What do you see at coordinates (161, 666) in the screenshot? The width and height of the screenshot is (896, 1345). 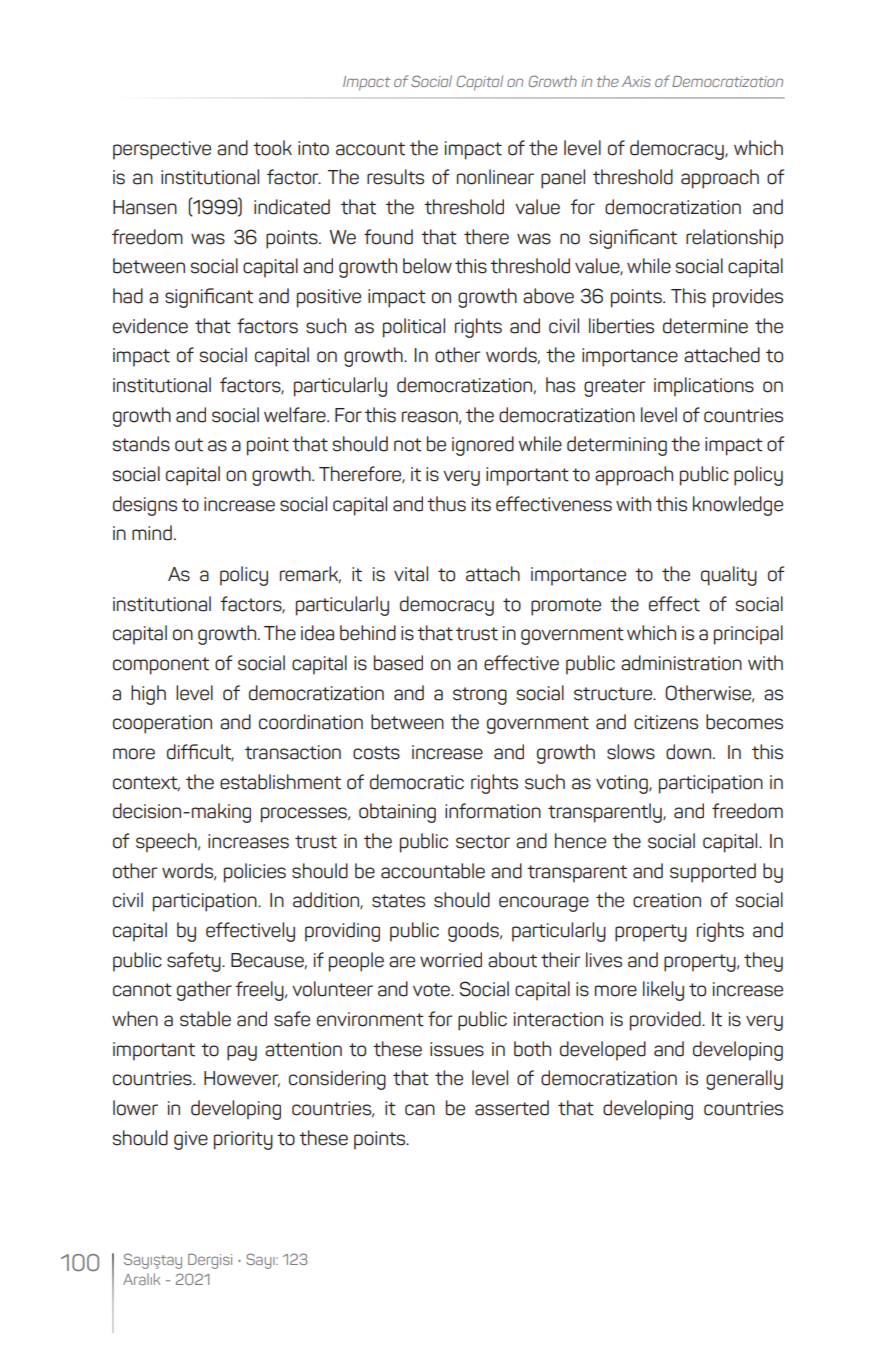 I see `component` at bounding box center [161, 666].
